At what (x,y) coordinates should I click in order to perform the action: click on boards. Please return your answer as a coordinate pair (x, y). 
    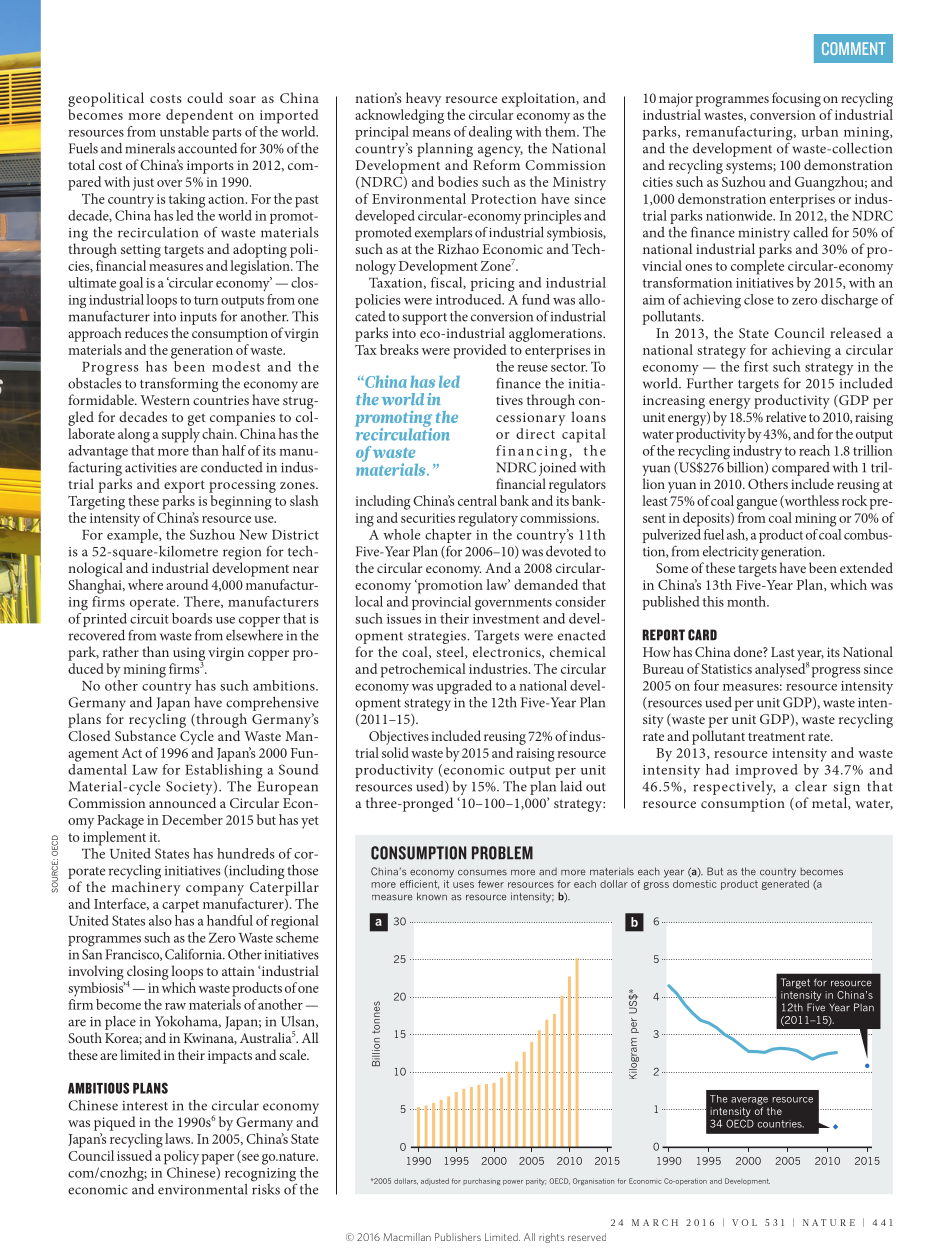
    Looking at the image, I should click on (192, 618).
